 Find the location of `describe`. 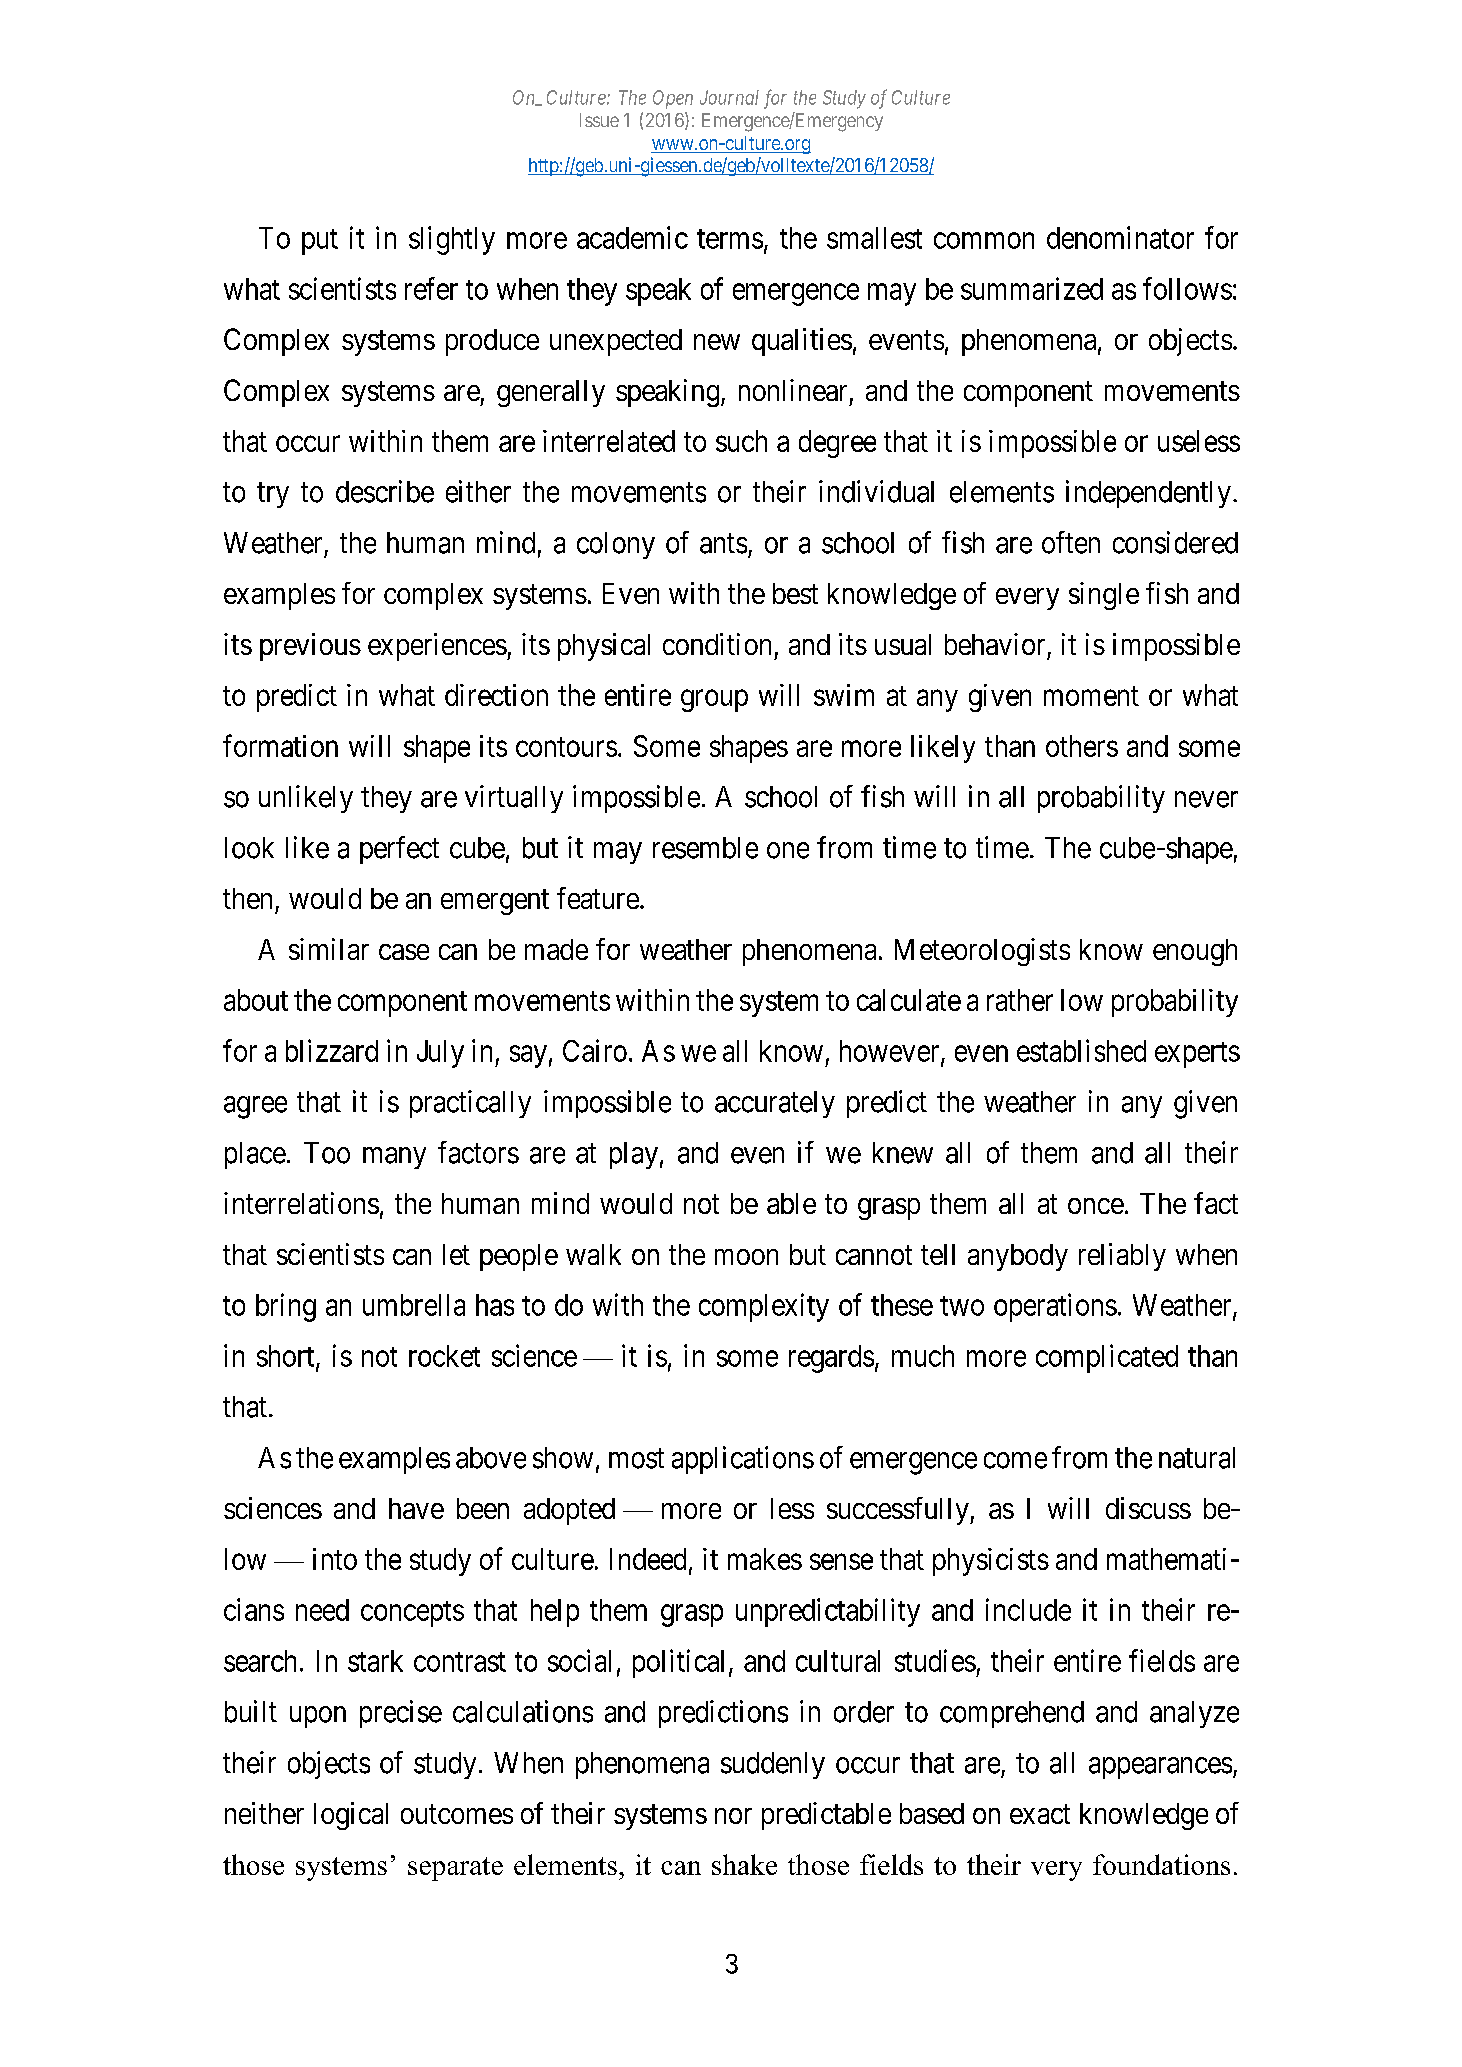

describe is located at coordinates (385, 491).
